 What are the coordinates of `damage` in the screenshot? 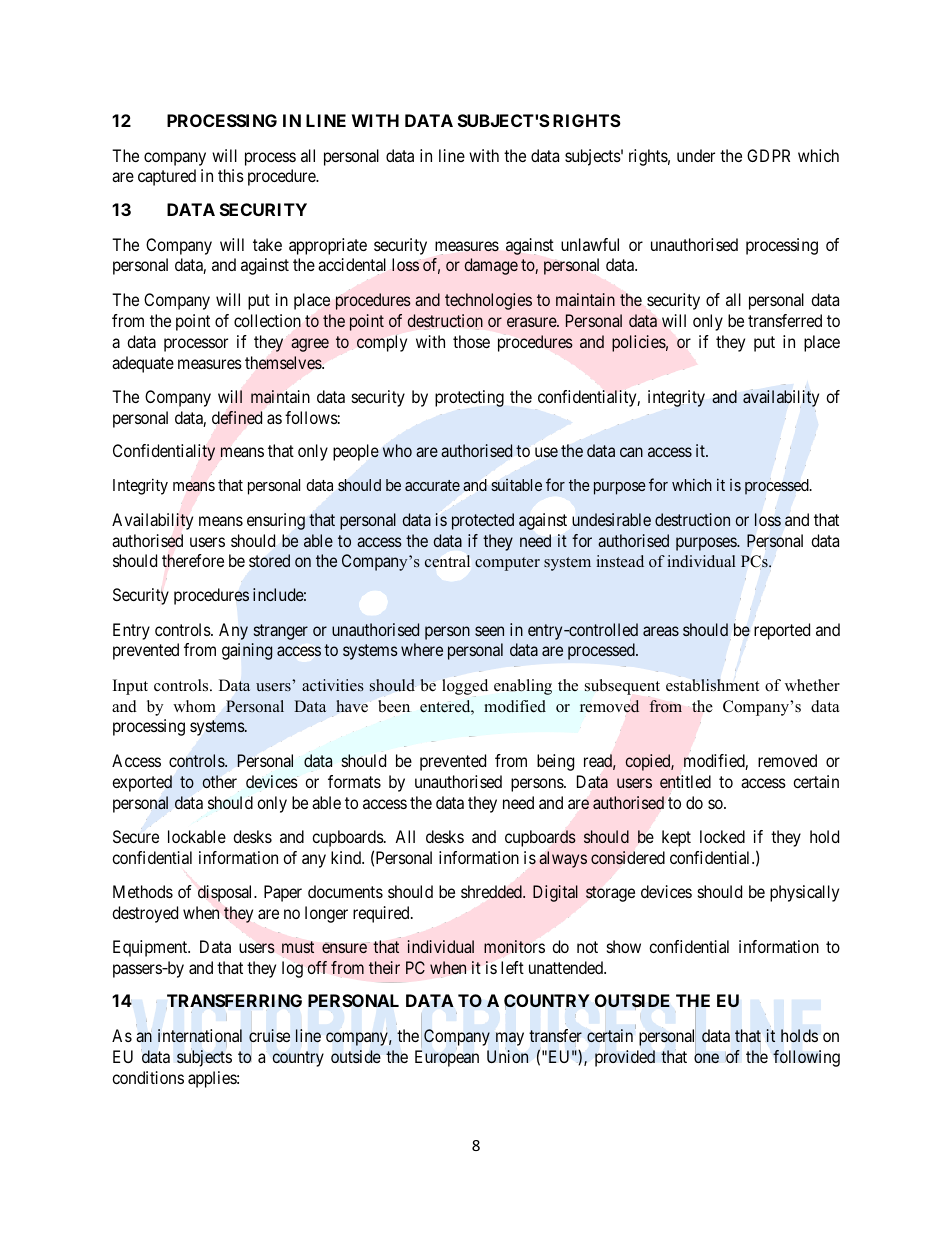 It's located at (491, 266).
